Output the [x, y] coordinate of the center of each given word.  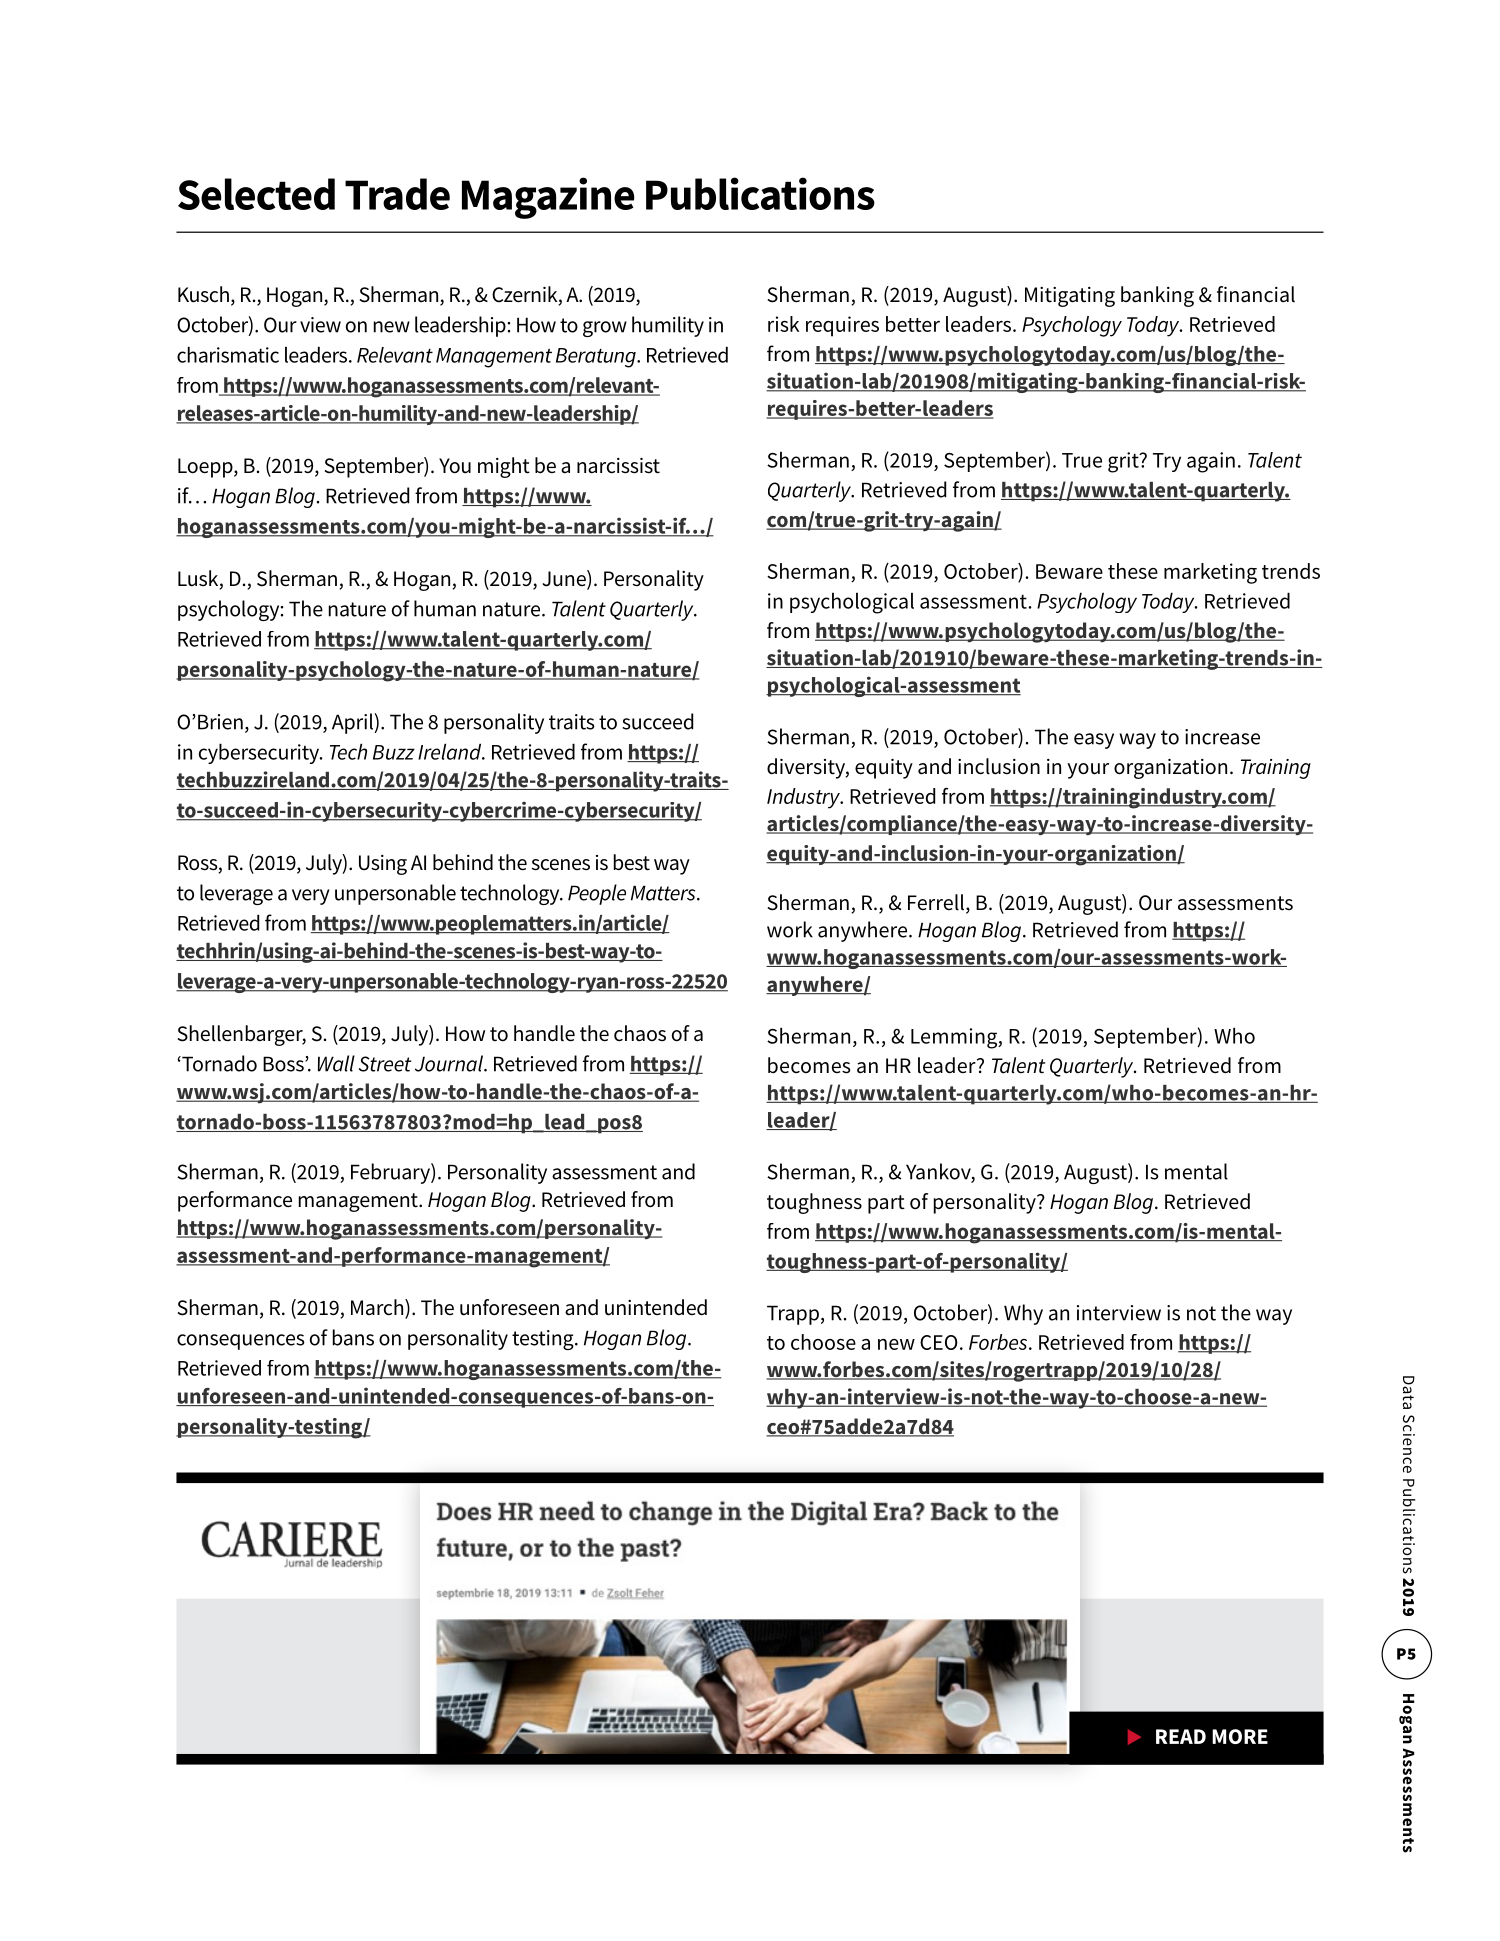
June [565, 579]
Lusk [199, 579]
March [378, 1308]
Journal [450, 1063]
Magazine [548, 198]
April [353, 723]
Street [385, 1064]
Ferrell [937, 903]
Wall [336, 1063]
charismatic [228, 354]
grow [605, 329]
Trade [397, 194]
